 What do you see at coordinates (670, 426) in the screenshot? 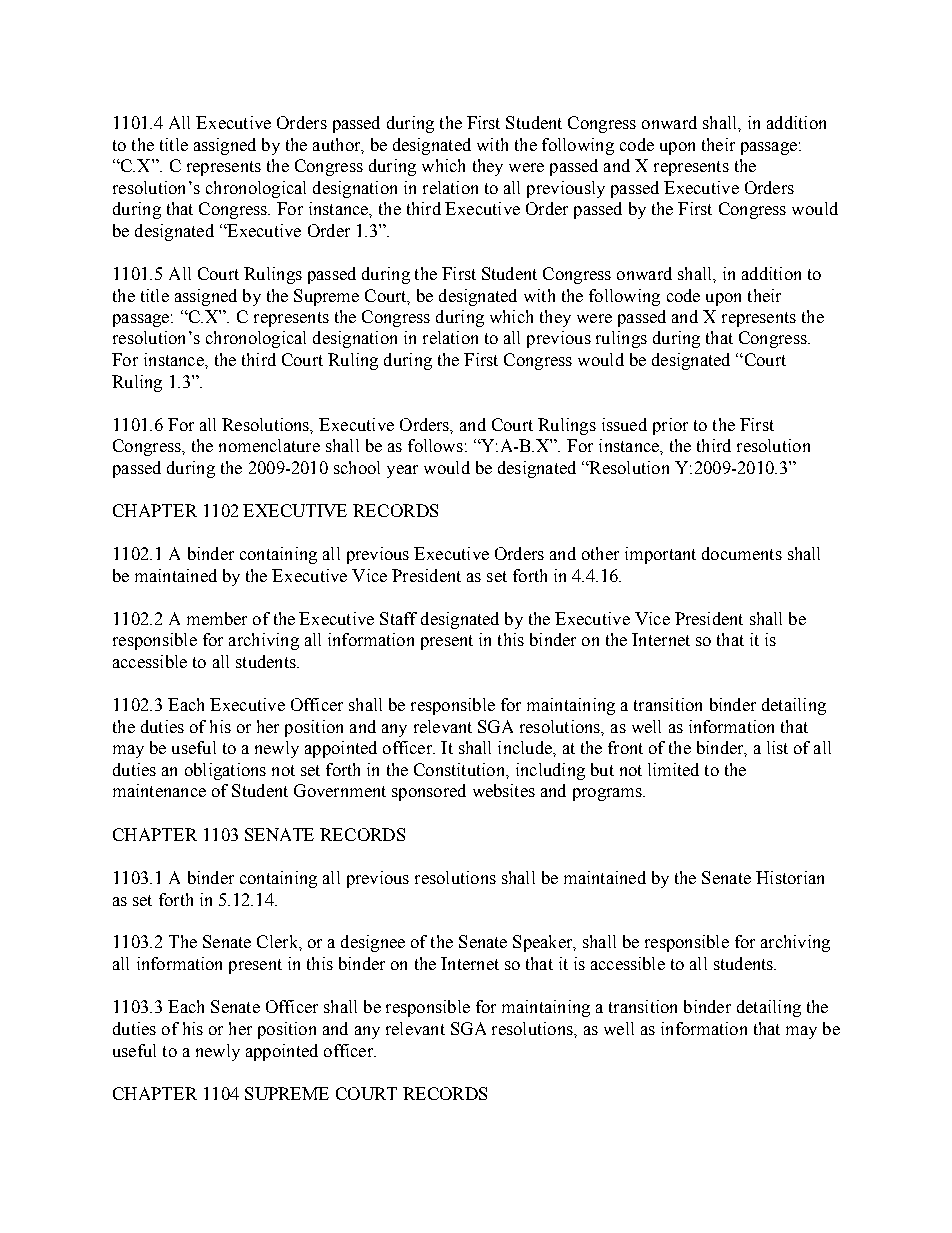
I see `prior` at bounding box center [670, 426].
